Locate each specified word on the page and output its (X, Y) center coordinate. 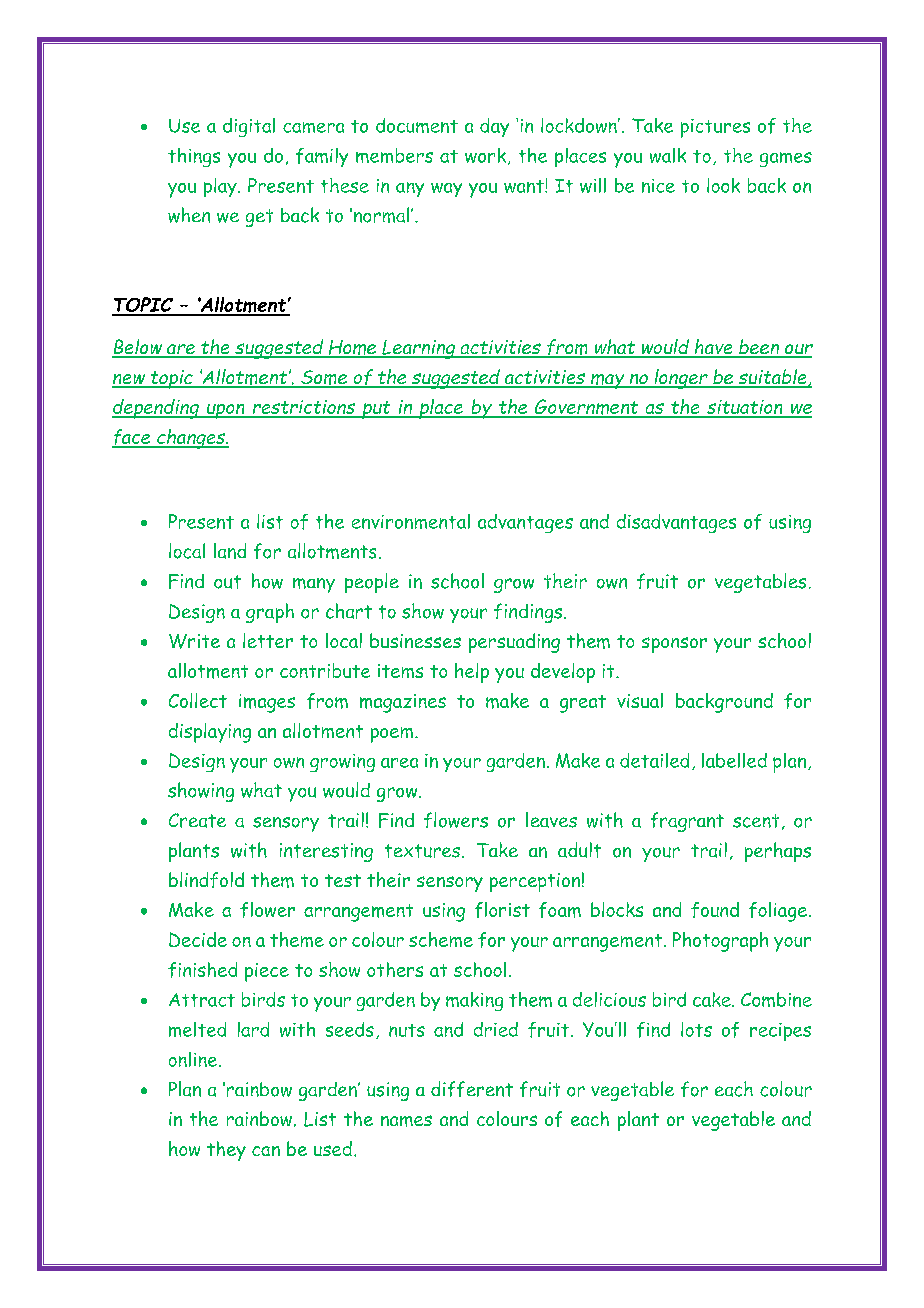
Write (194, 641)
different (472, 1089)
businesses (415, 640)
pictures (715, 128)
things (194, 157)
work (485, 155)
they (226, 1151)
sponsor (674, 645)
